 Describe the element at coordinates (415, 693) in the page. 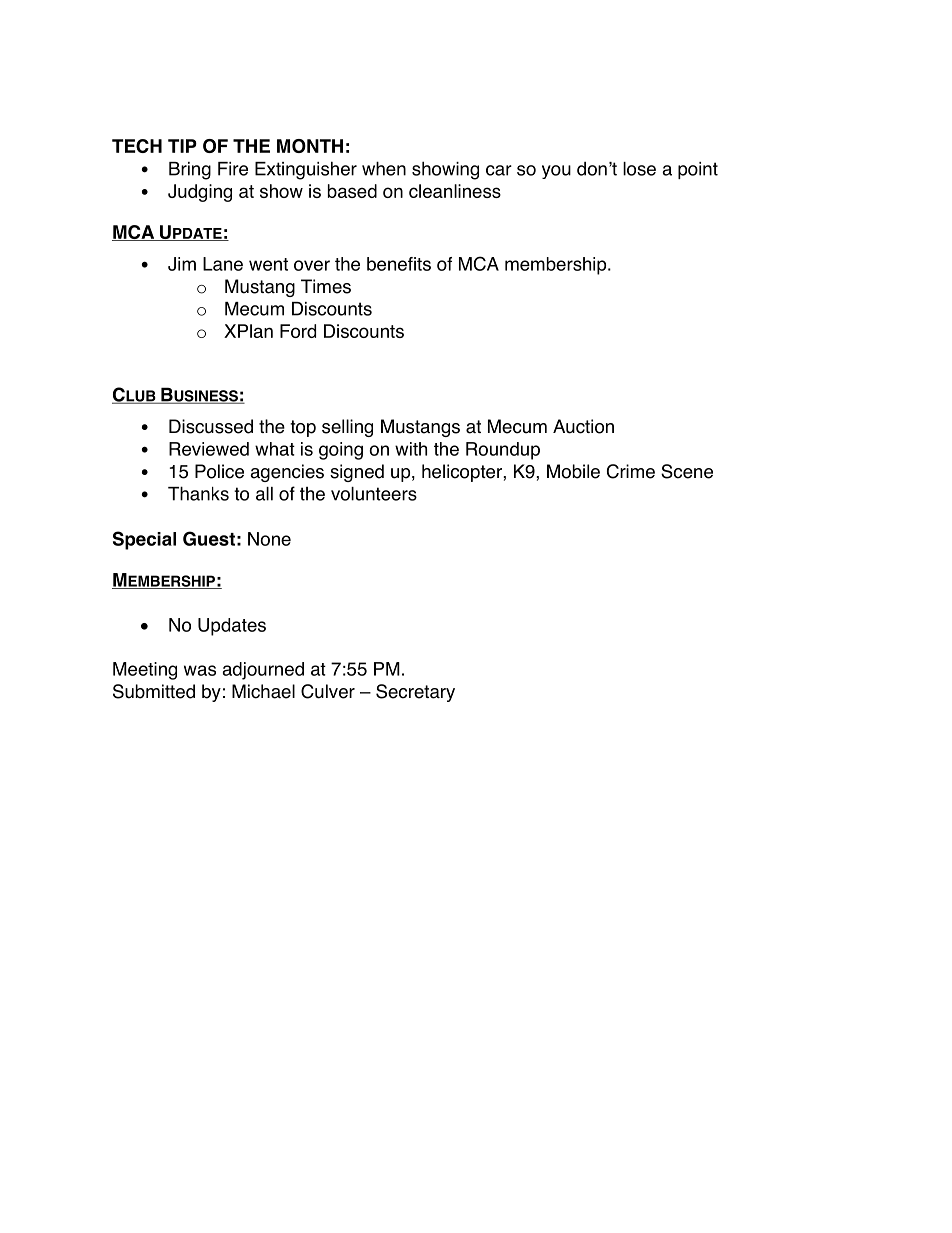

I see `Secretary` at that location.
